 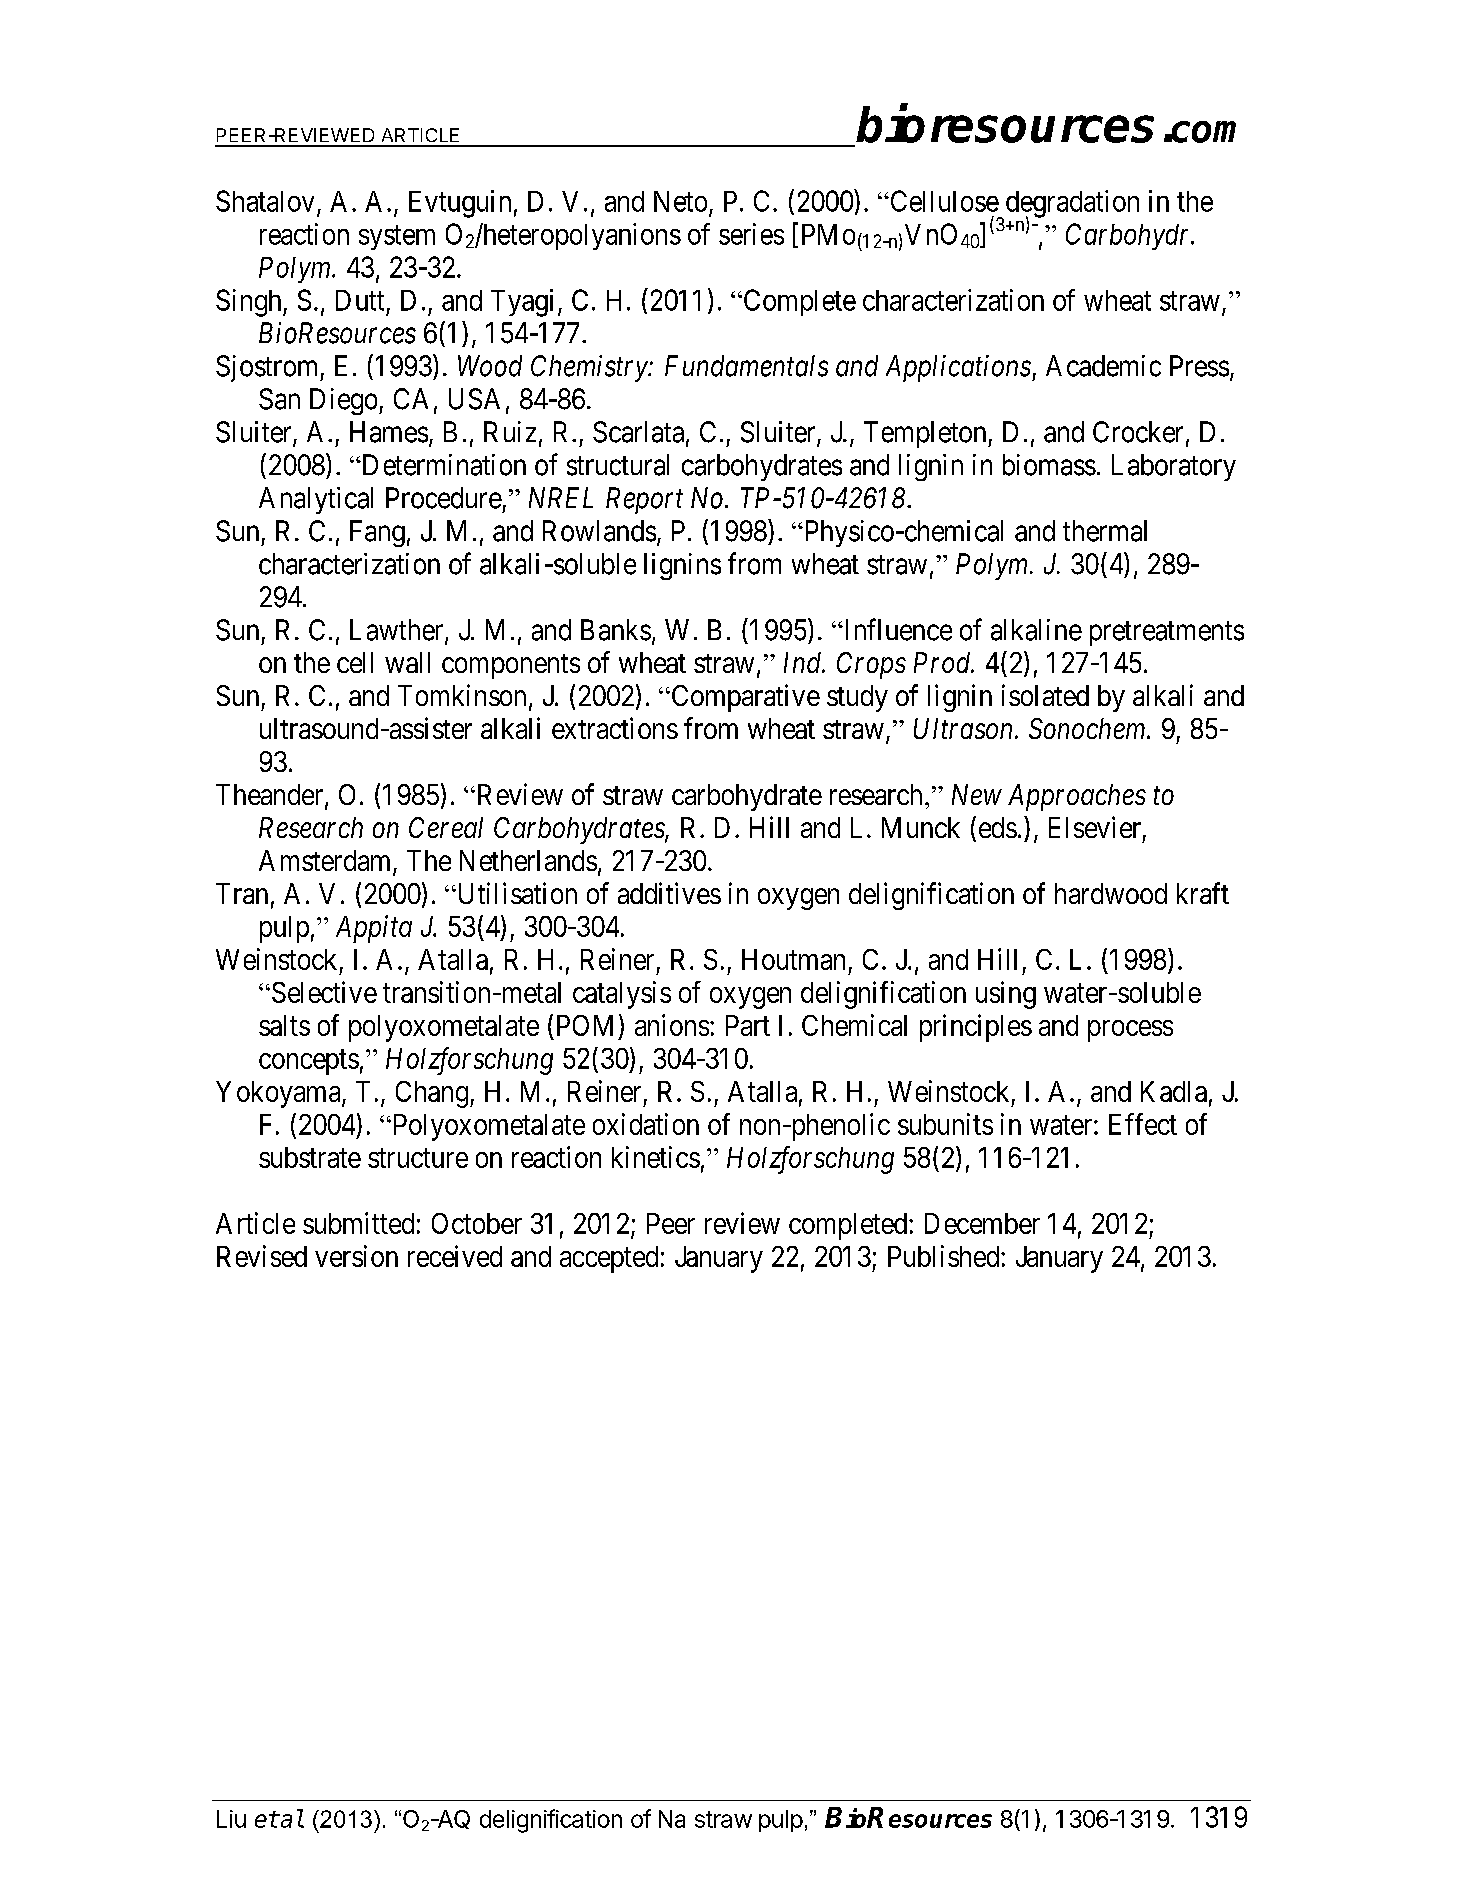 I want to click on degradation, so click(x=1071, y=205).
